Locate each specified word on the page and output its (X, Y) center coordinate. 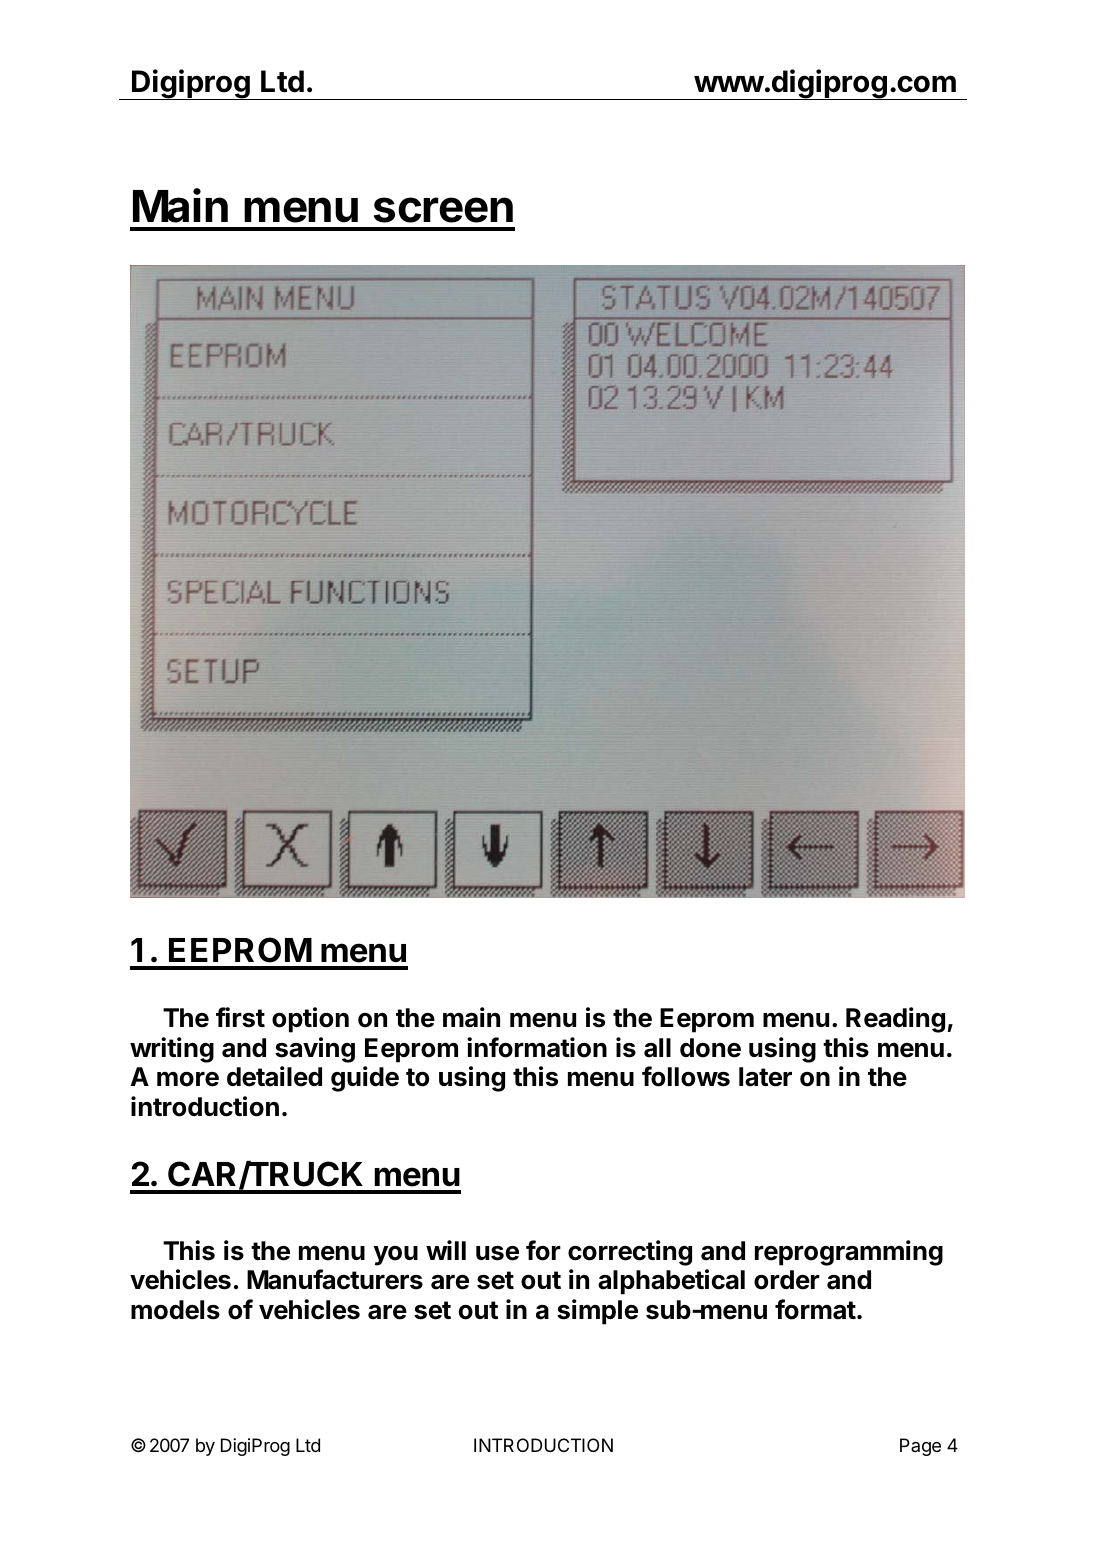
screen (443, 210)
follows (686, 1076)
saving (315, 1050)
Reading (895, 1020)
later (765, 1077)
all (657, 1048)
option (310, 1020)
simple (597, 1312)
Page (920, 1447)
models (175, 1310)
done (710, 1048)
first (240, 1017)
